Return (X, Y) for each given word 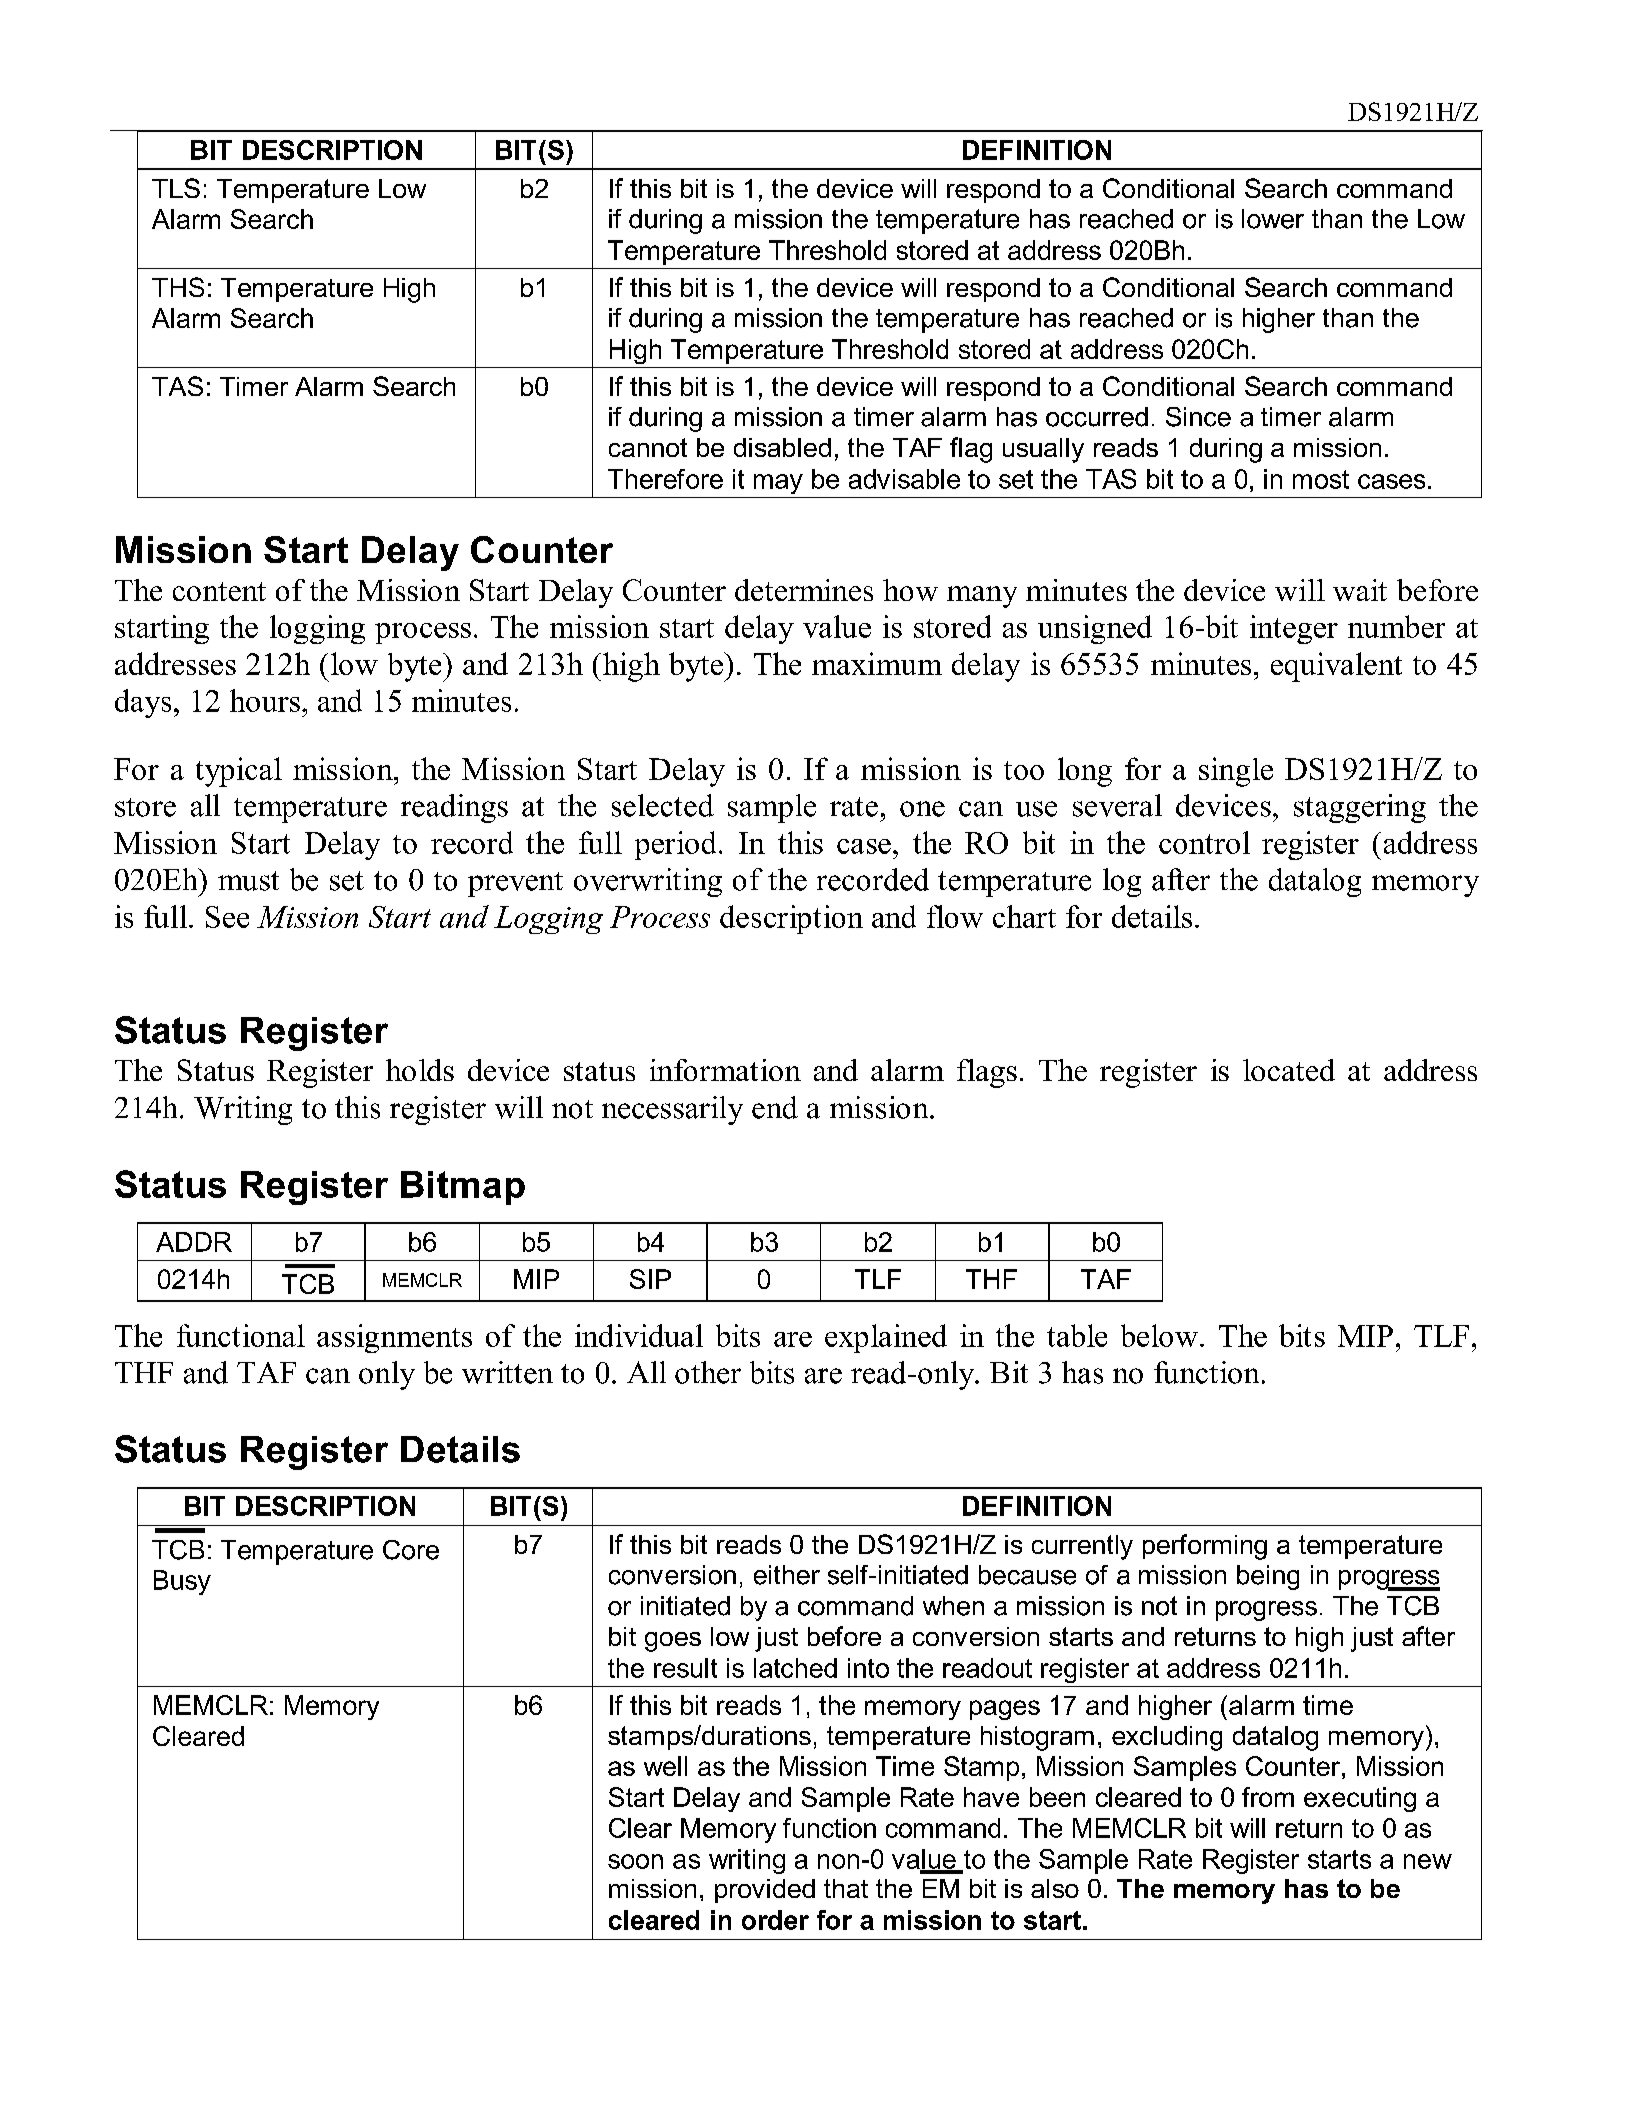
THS (178, 287)
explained (886, 1338)
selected (663, 805)
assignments (394, 1338)
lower (1273, 219)
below (1159, 1335)
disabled (782, 447)
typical (239, 772)
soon (635, 1861)
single (1236, 772)
